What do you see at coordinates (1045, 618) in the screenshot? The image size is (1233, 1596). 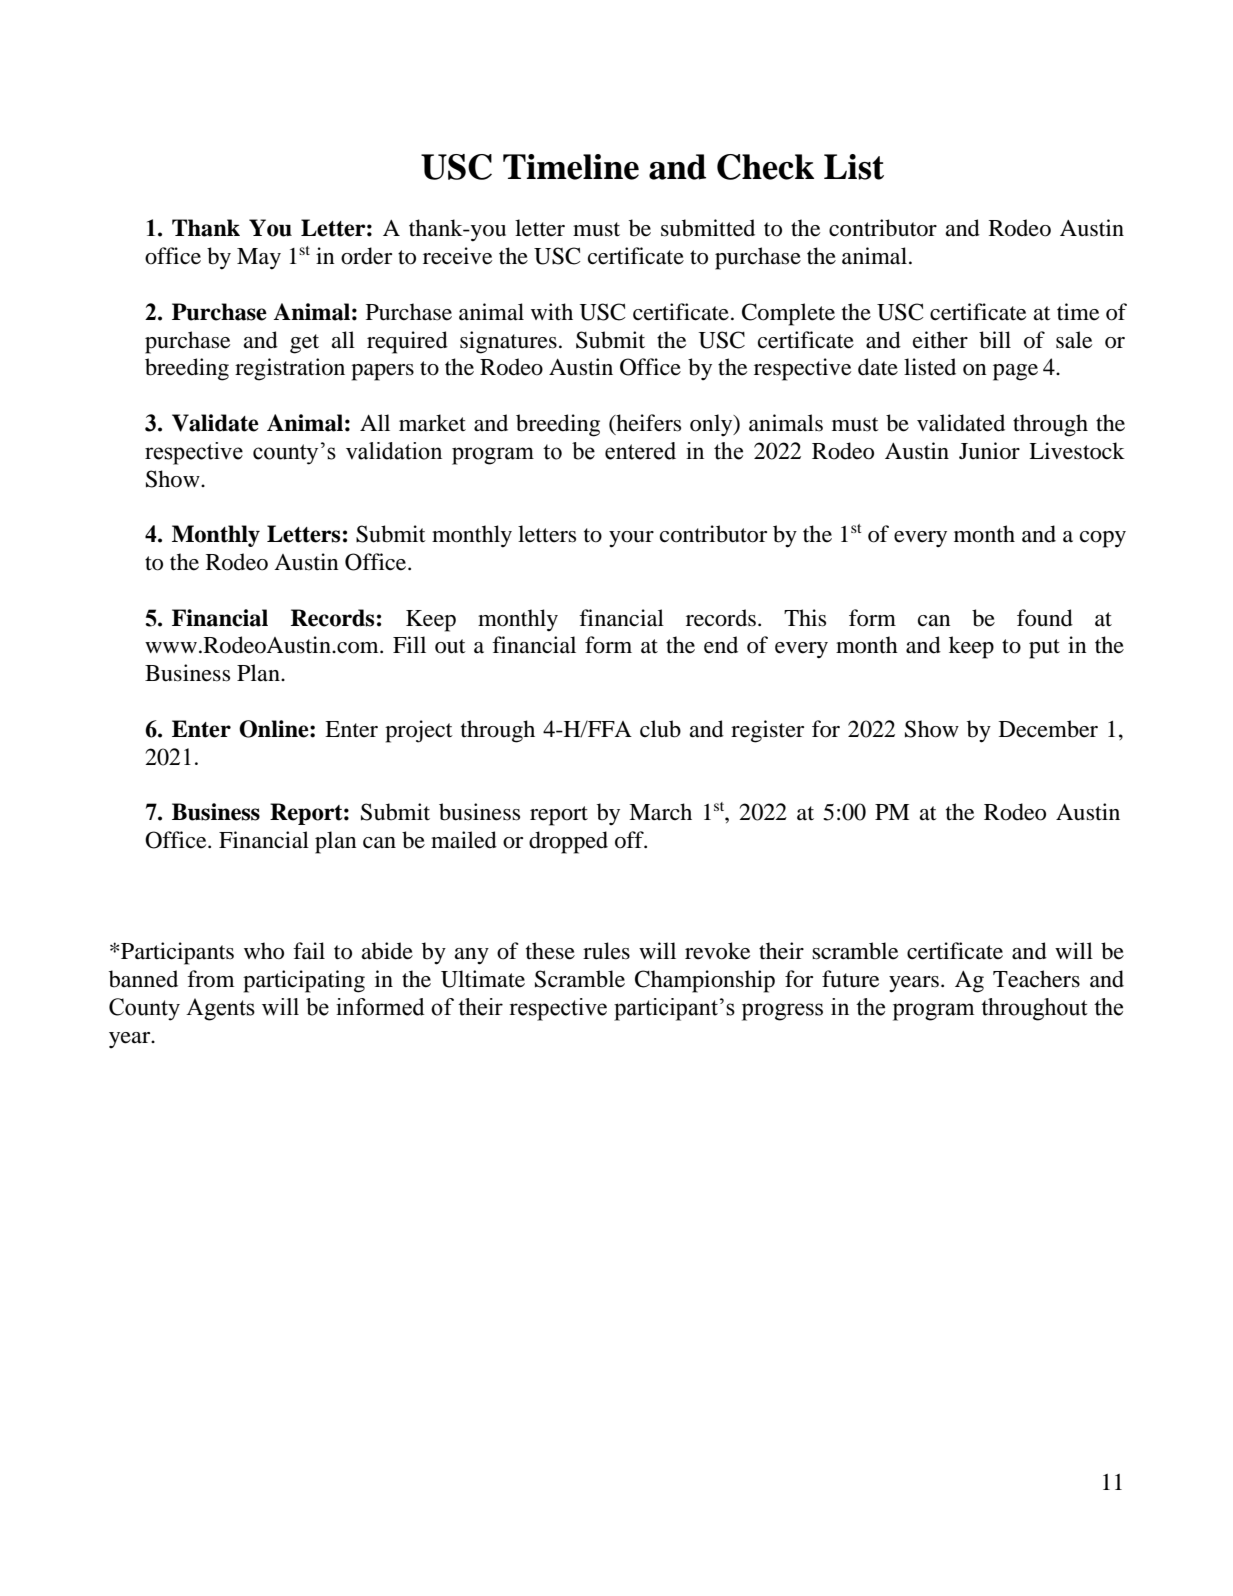 I see `found` at bounding box center [1045, 618].
